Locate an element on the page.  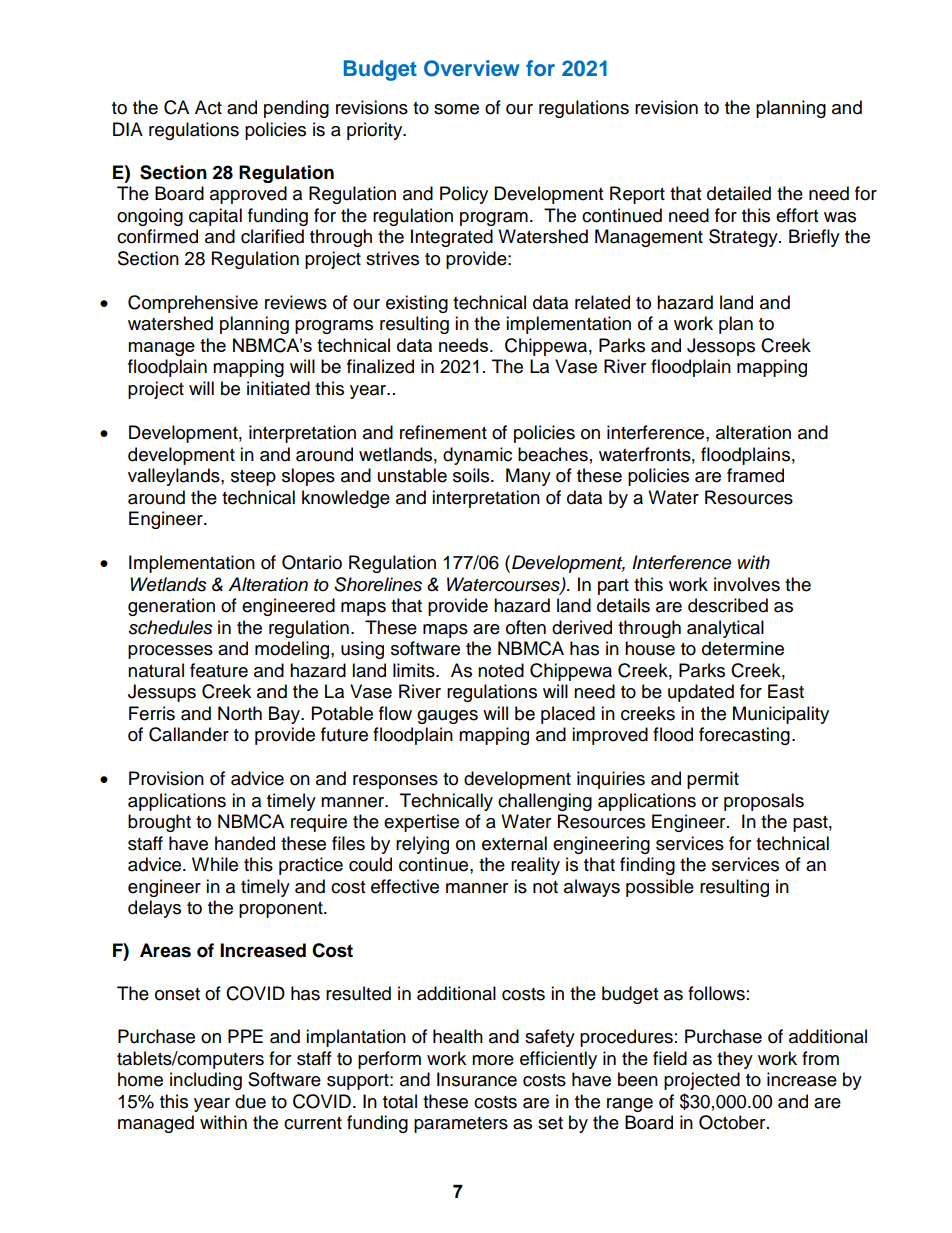
Strategy is located at coordinates (744, 238).
